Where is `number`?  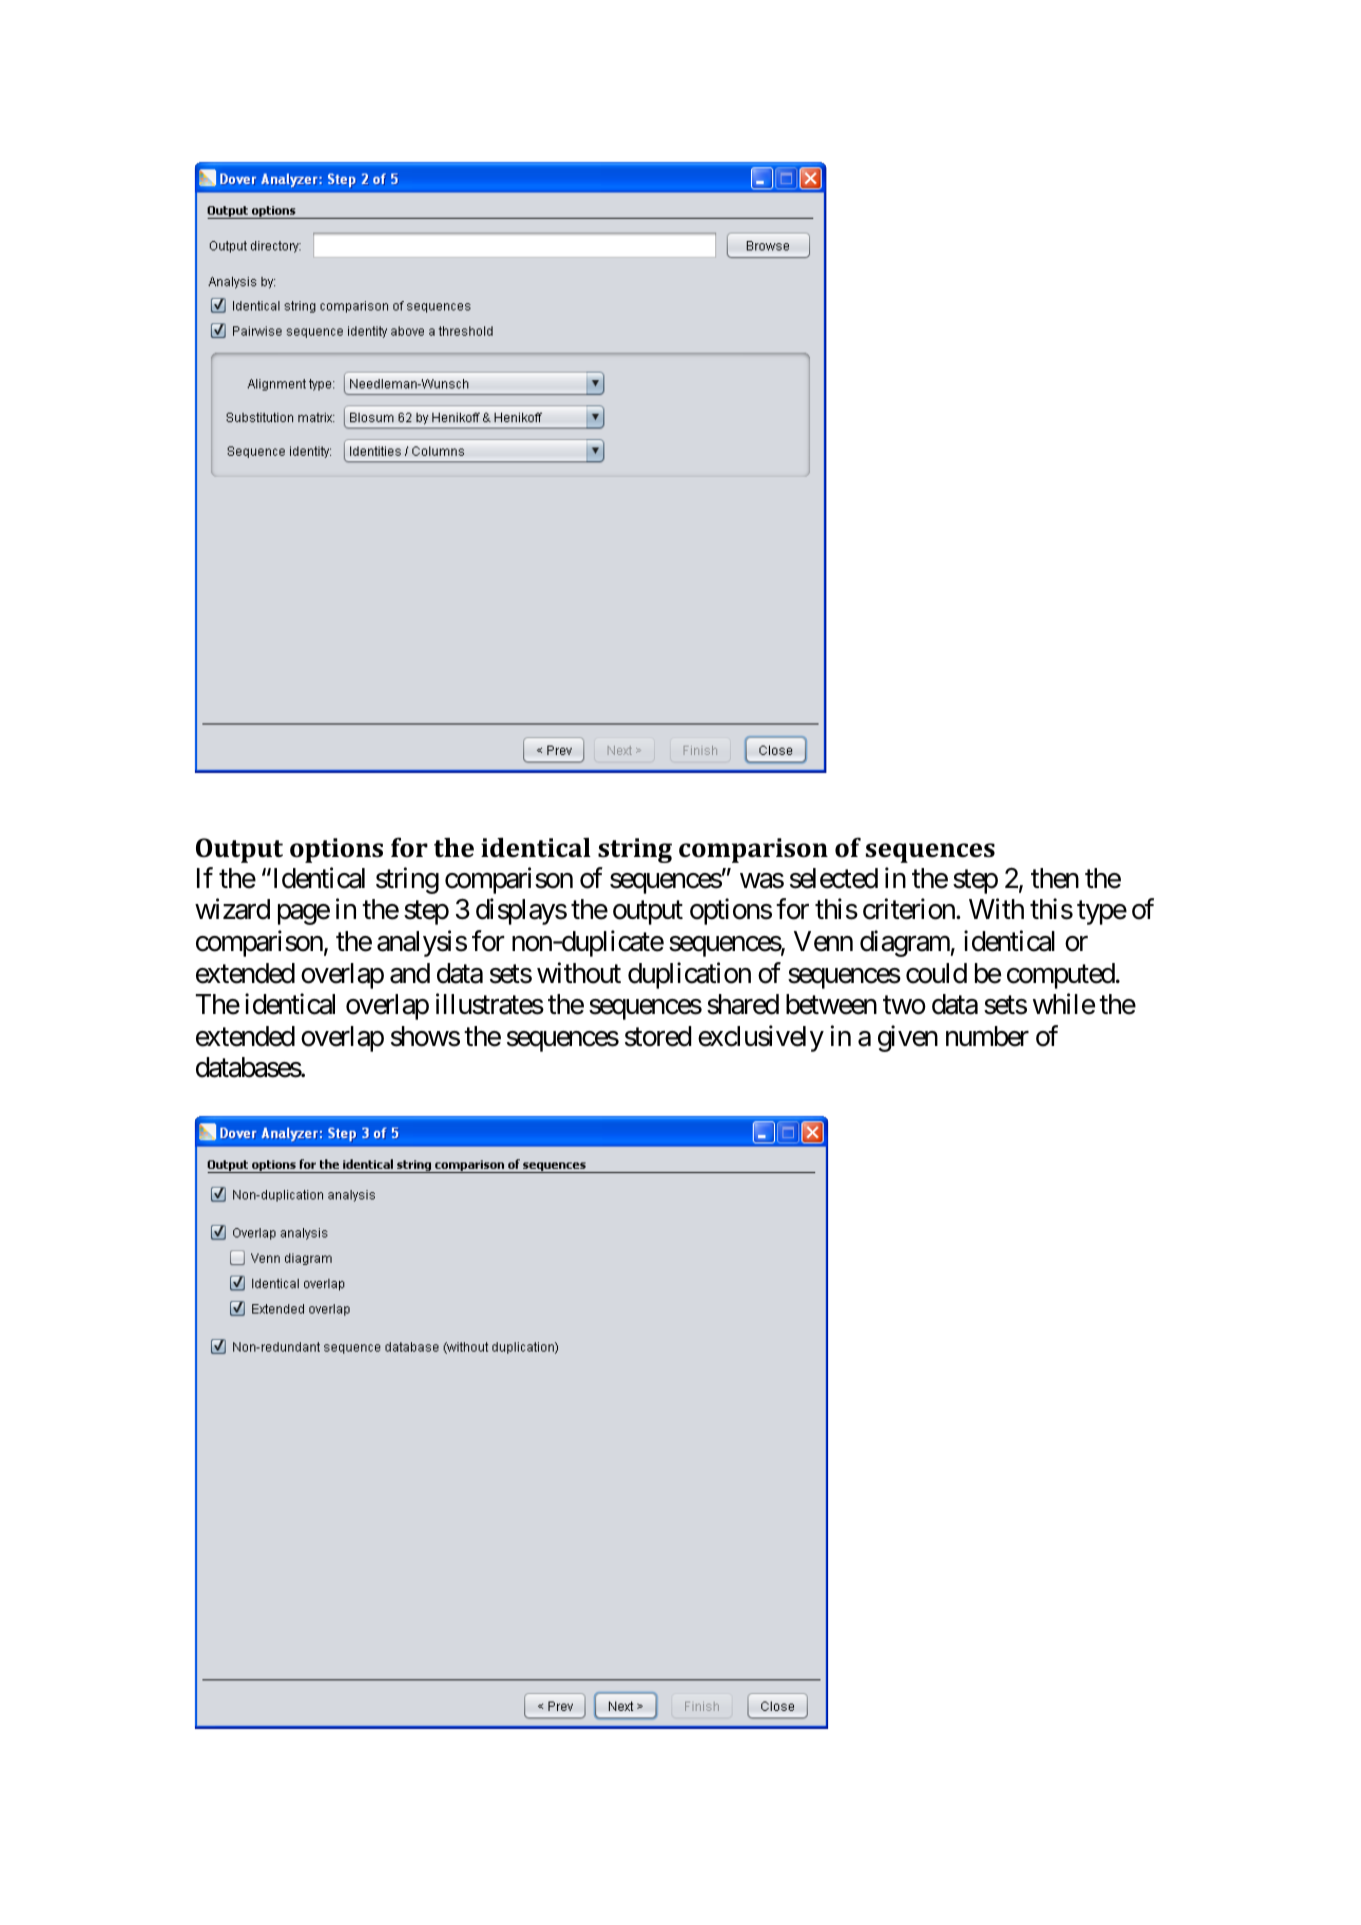 number is located at coordinates (987, 1036).
